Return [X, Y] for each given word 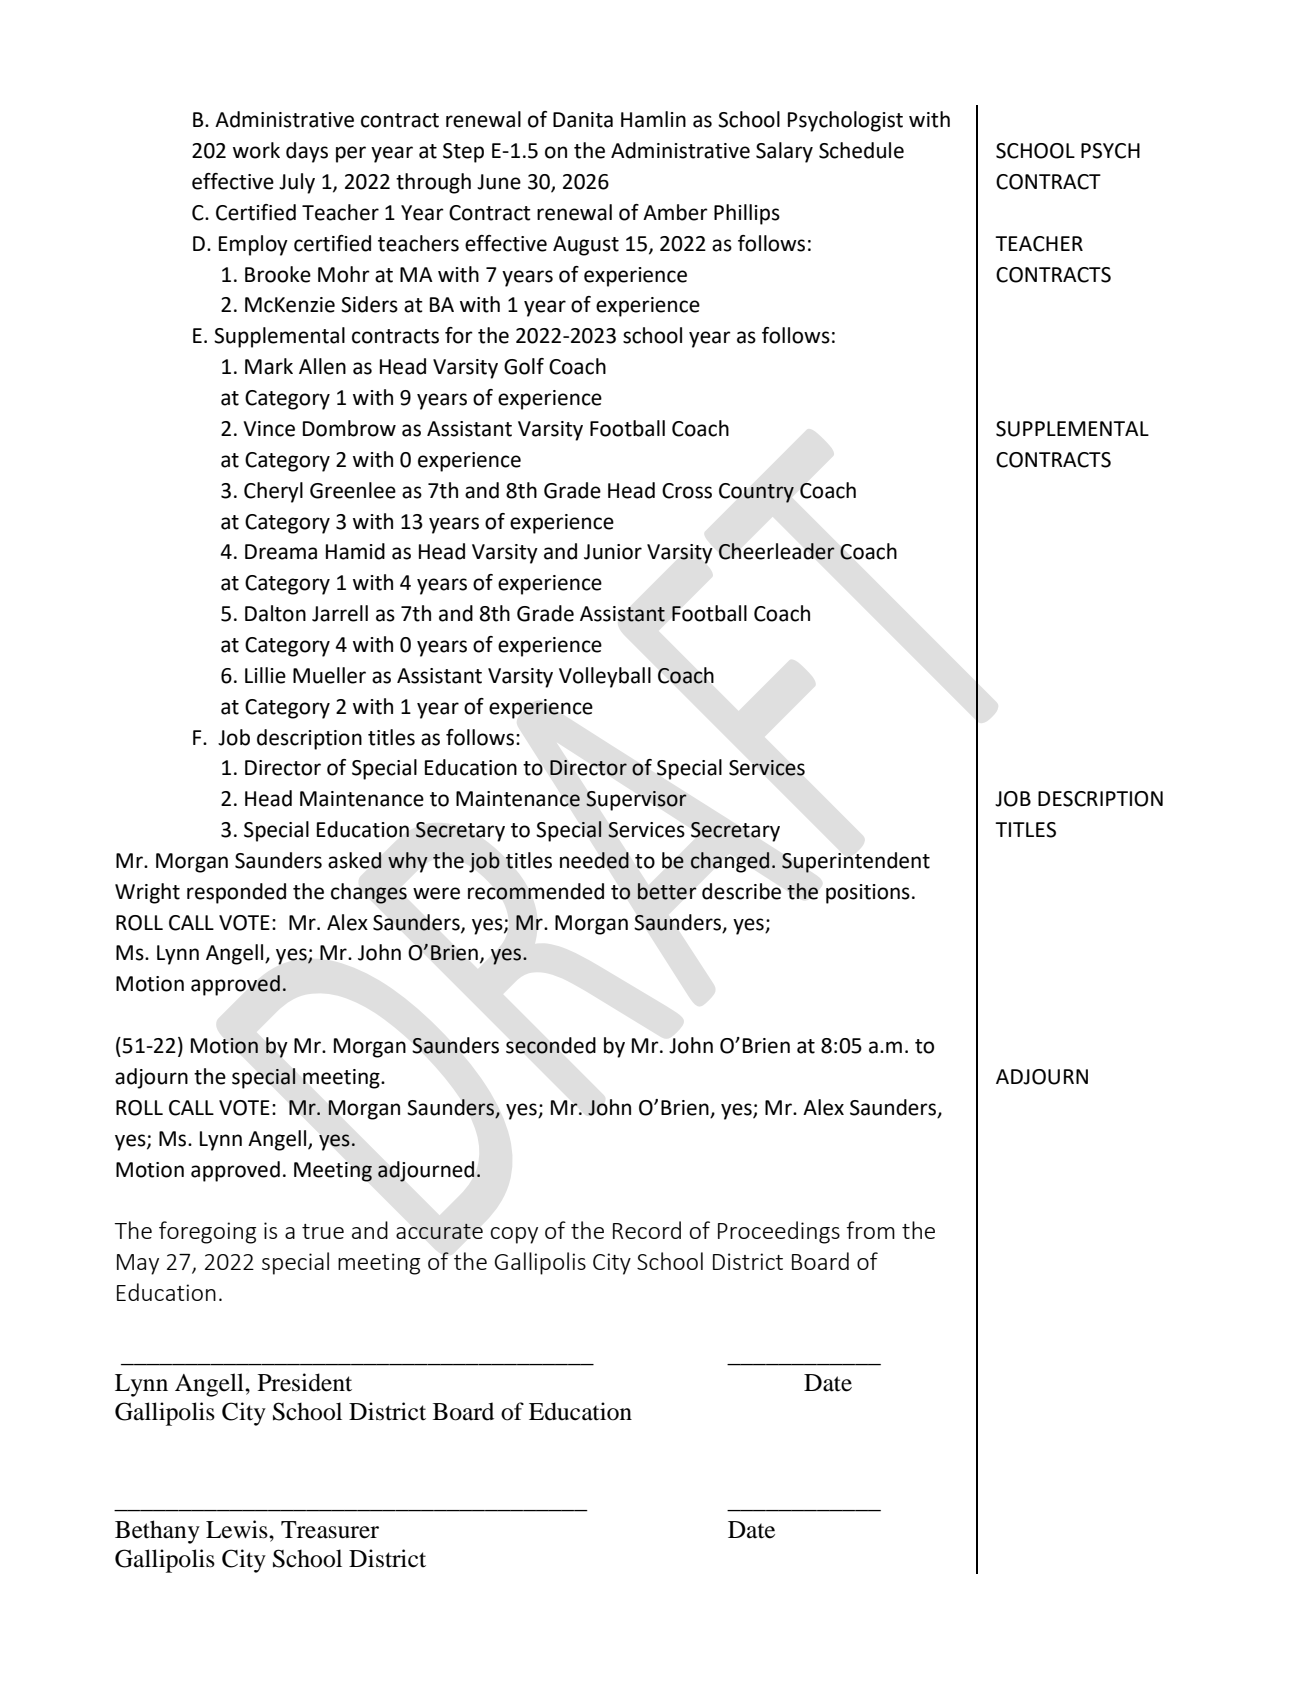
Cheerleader [776, 551]
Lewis [238, 1529]
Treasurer [330, 1530]
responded [236, 893]
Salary [784, 152]
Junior [613, 552]
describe [741, 891]
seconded [551, 1045]
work [256, 150]
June [499, 182]
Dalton [275, 613]
